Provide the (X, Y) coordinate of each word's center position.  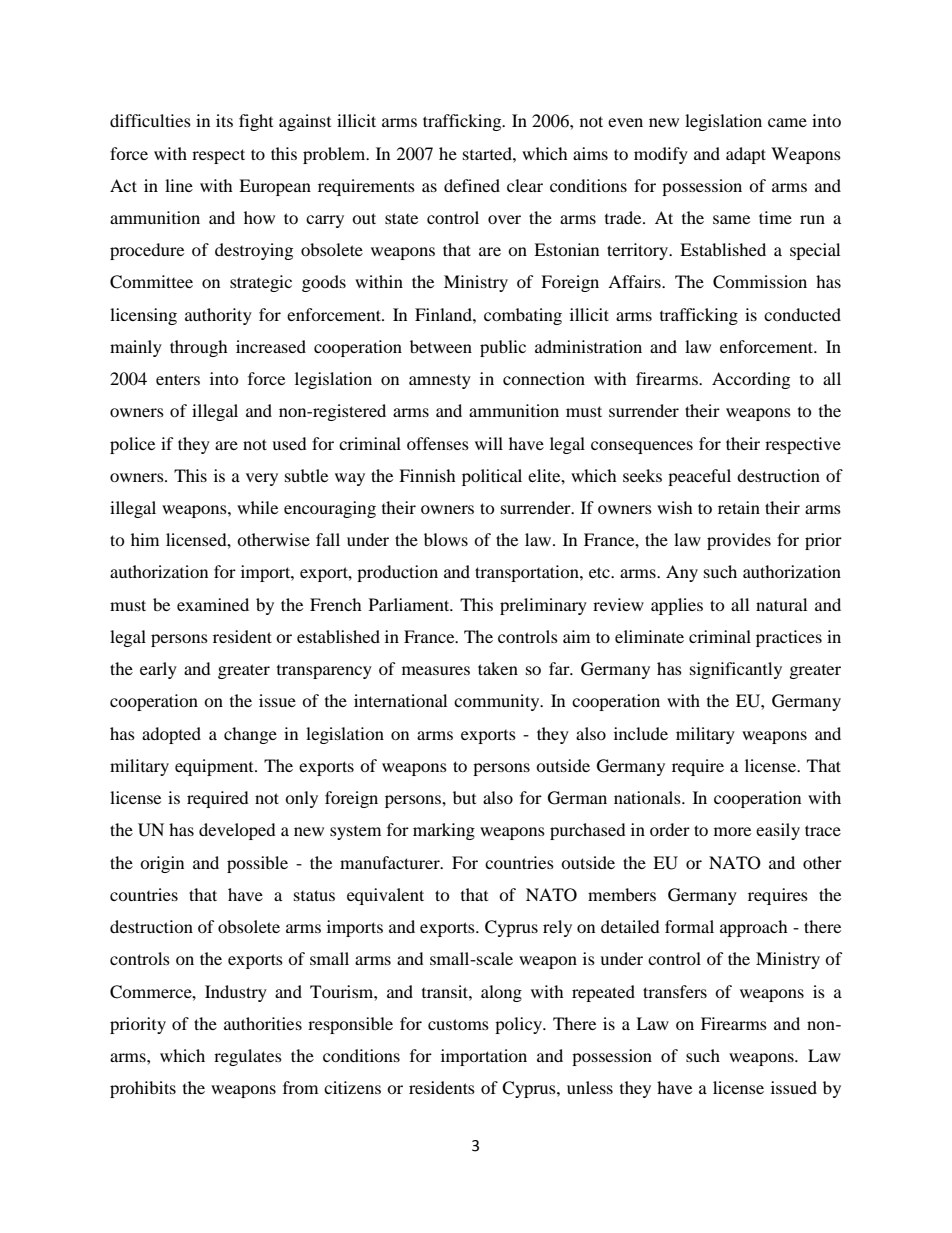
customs (458, 1024)
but (464, 797)
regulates (248, 1057)
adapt (746, 155)
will (489, 443)
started (488, 153)
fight (256, 122)
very (262, 479)
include (641, 733)
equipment (215, 767)
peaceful (699, 477)
